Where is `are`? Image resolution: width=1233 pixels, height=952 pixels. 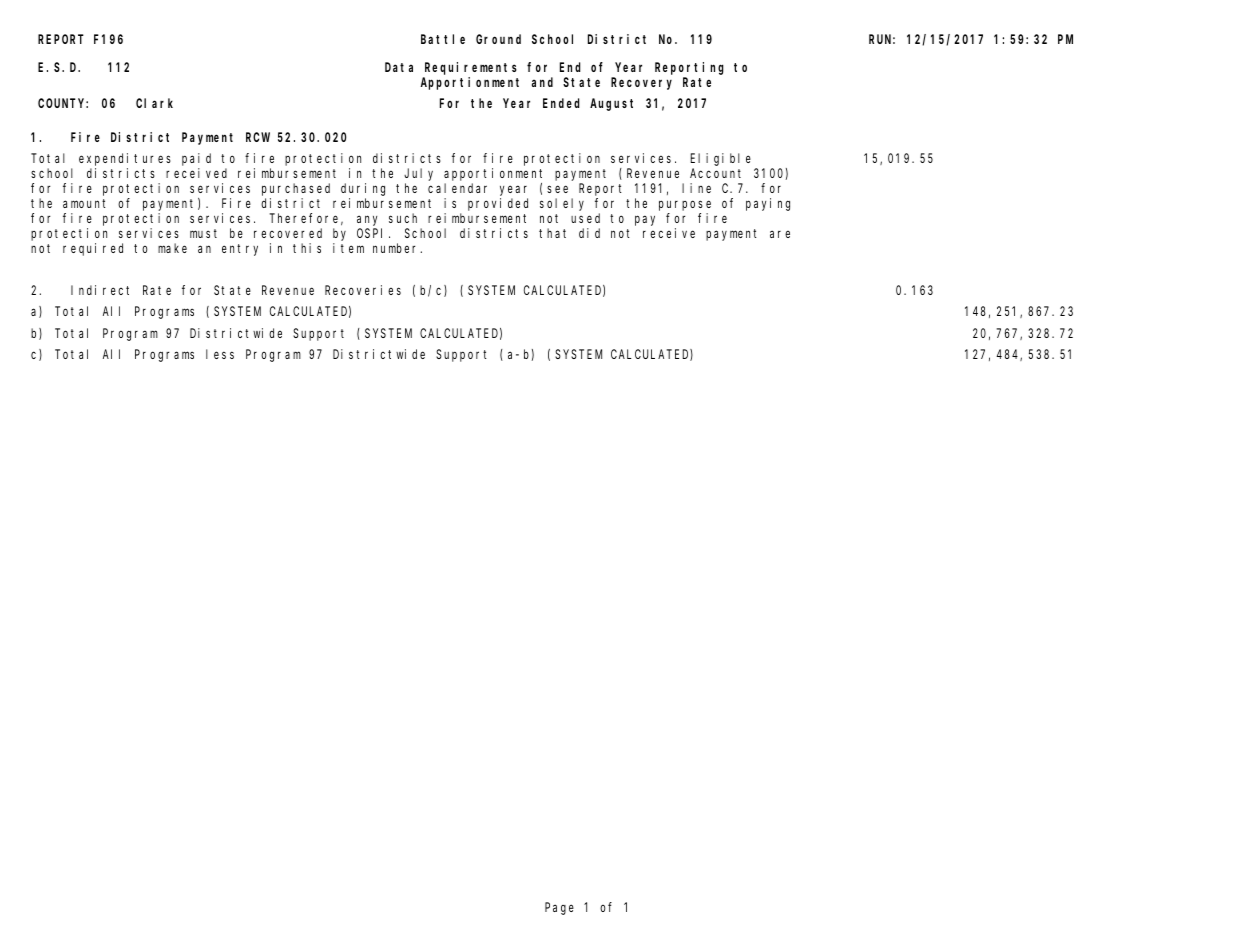
are is located at coordinates (780, 234).
